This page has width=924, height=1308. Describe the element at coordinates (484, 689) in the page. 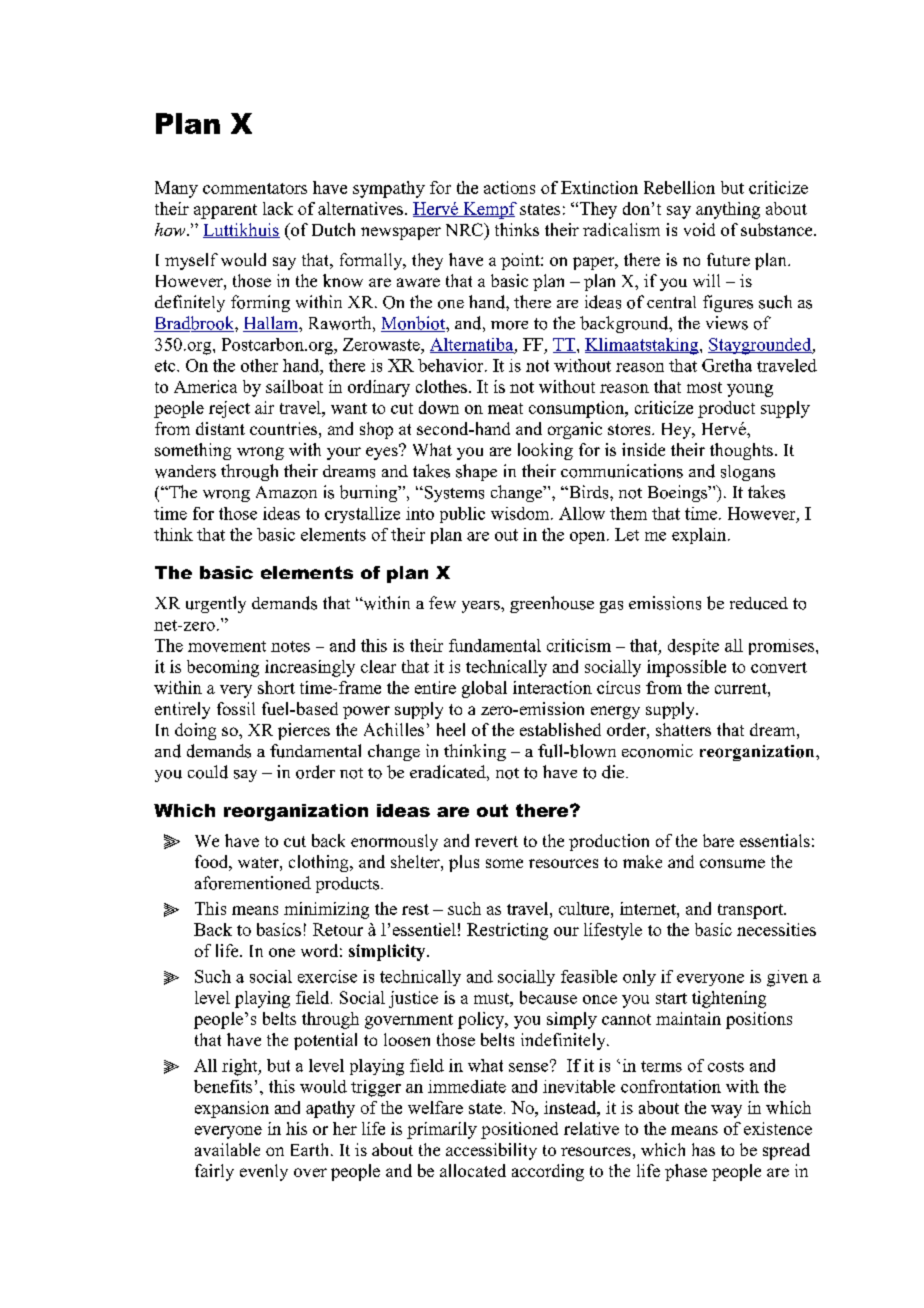

I see `global` at that location.
